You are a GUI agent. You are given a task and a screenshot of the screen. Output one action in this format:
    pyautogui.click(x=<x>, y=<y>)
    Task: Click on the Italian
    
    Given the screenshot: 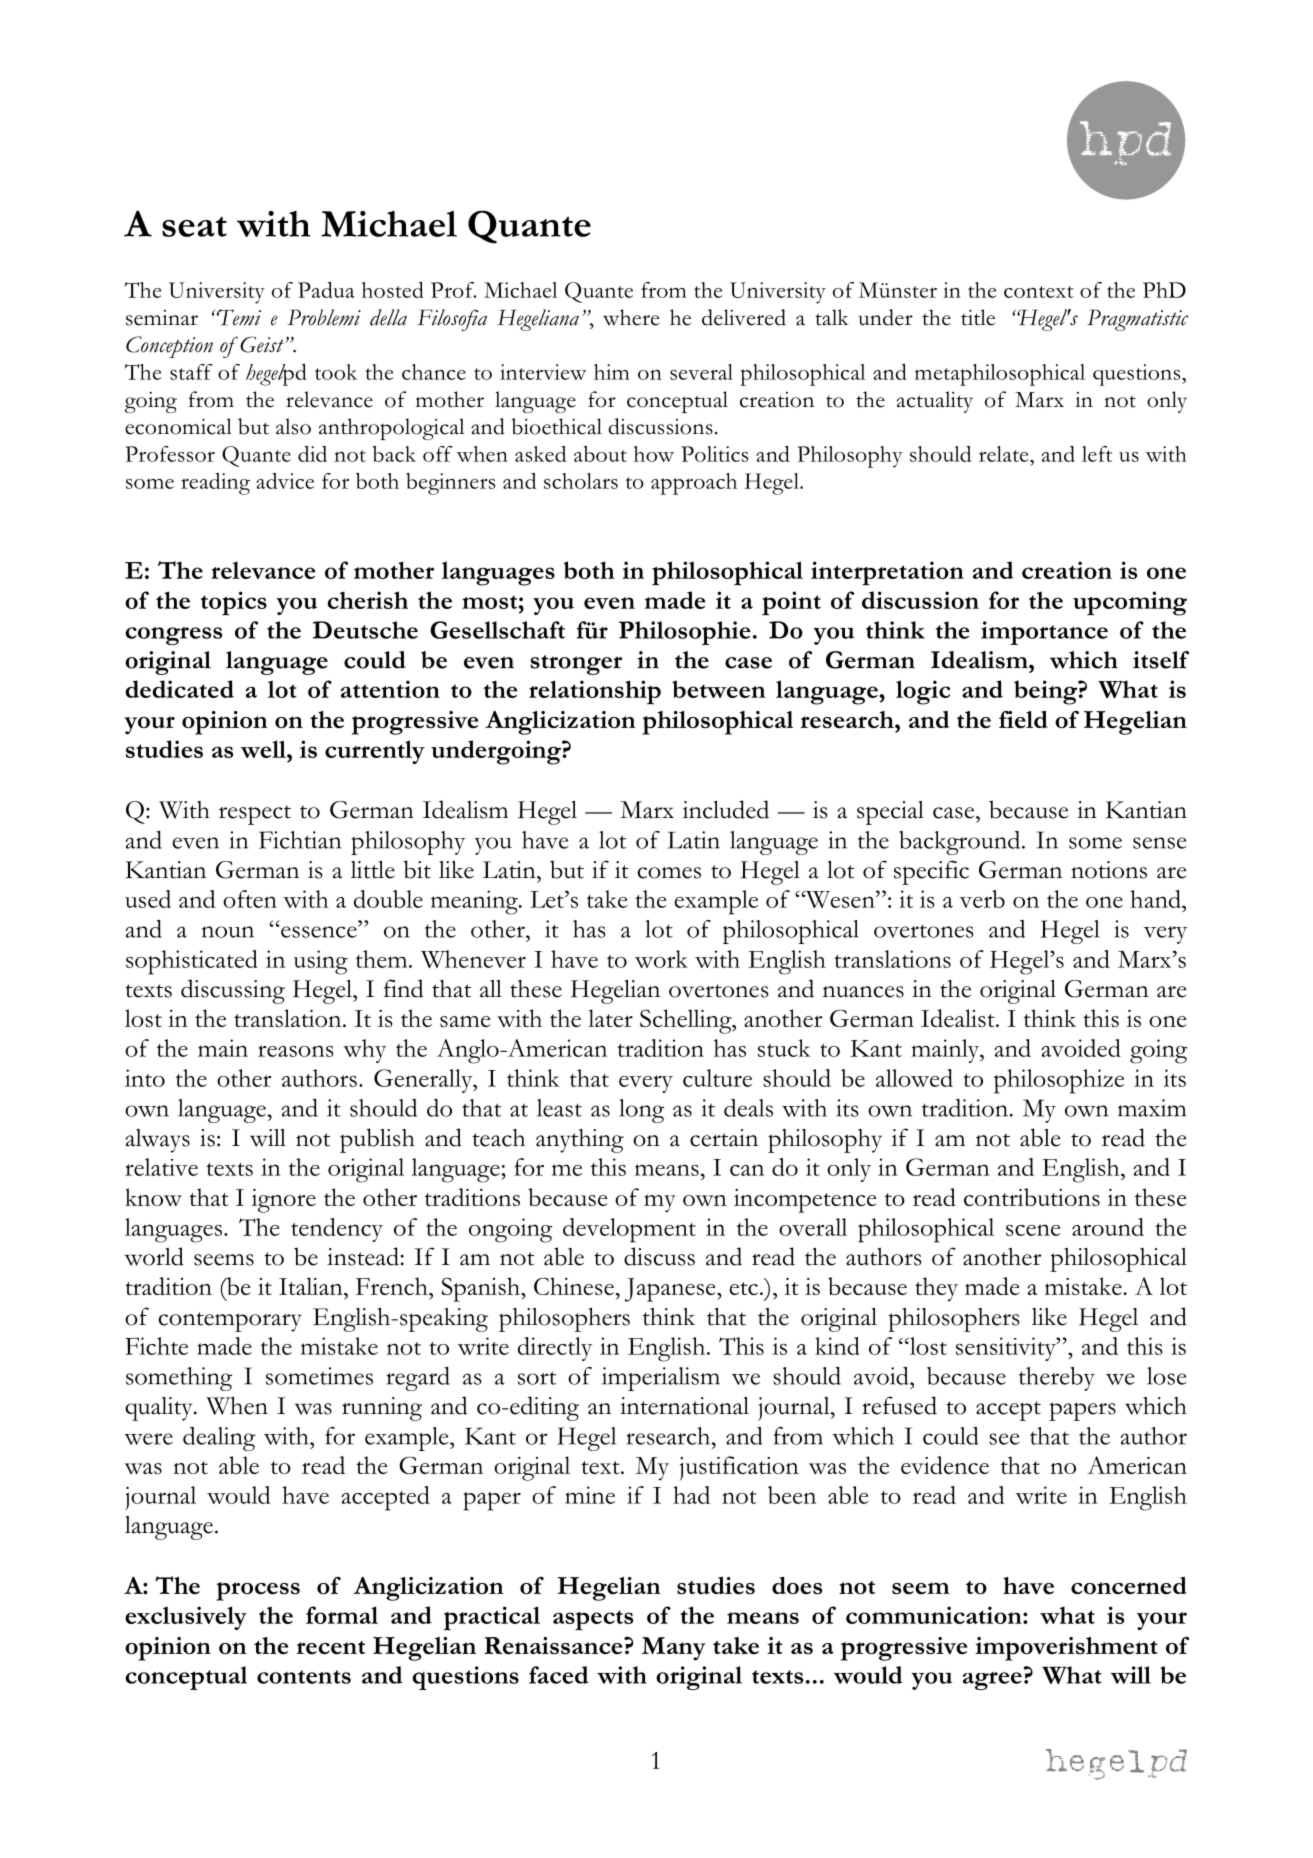 What is the action you would take?
    pyautogui.click(x=312, y=1286)
